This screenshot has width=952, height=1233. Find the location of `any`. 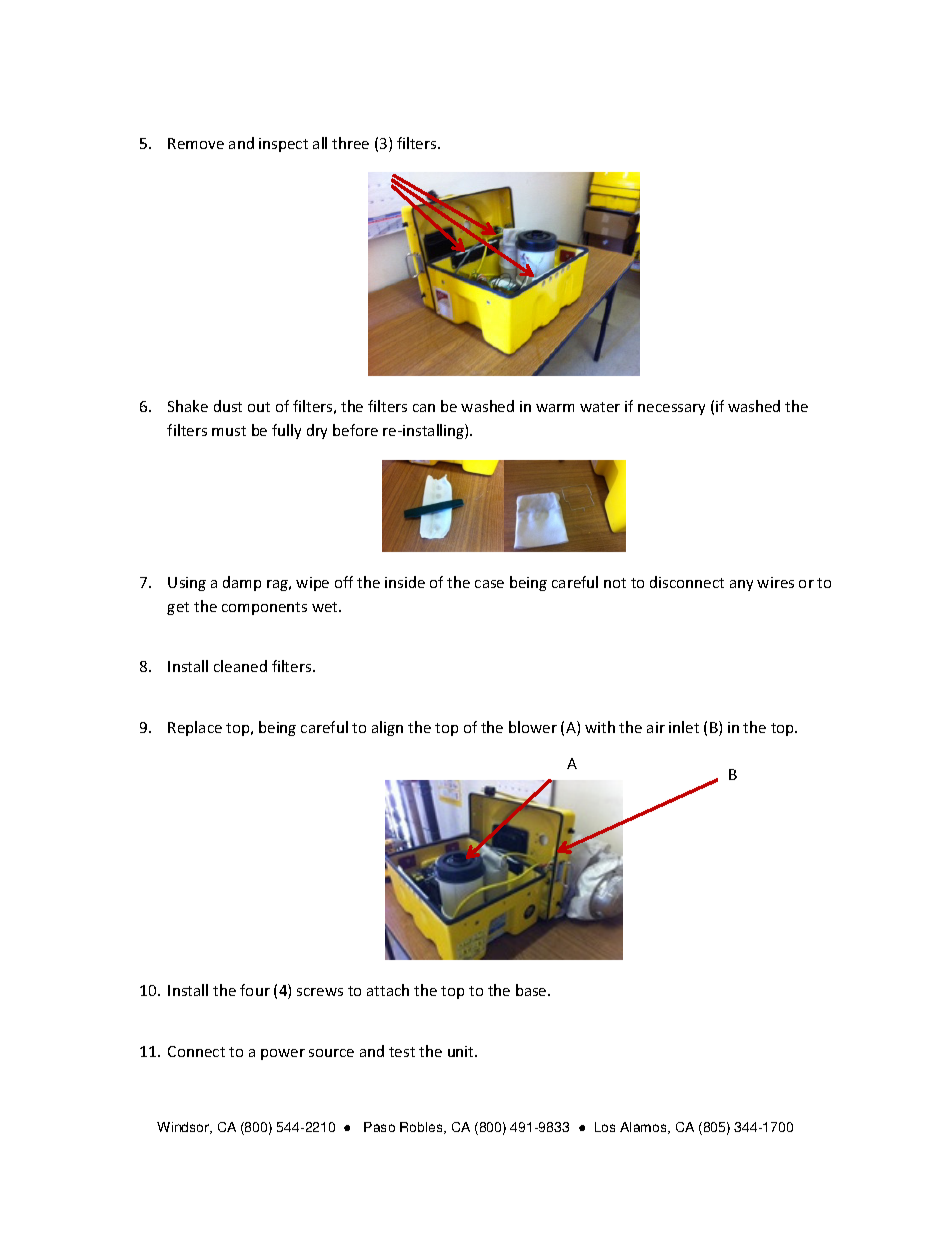

any is located at coordinates (741, 585).
